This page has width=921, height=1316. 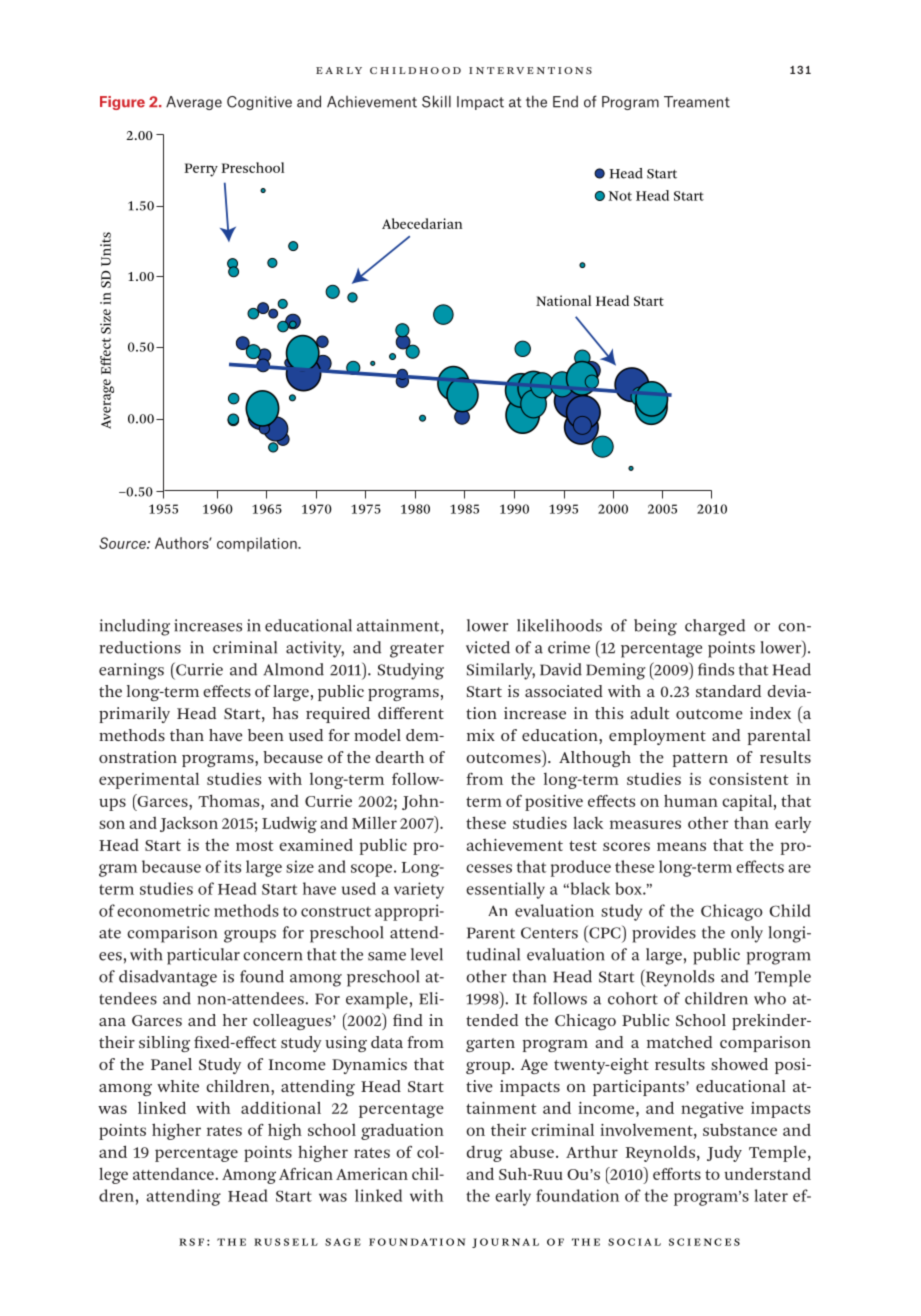 I want to click on Treament, so click(x=697, y=102).
